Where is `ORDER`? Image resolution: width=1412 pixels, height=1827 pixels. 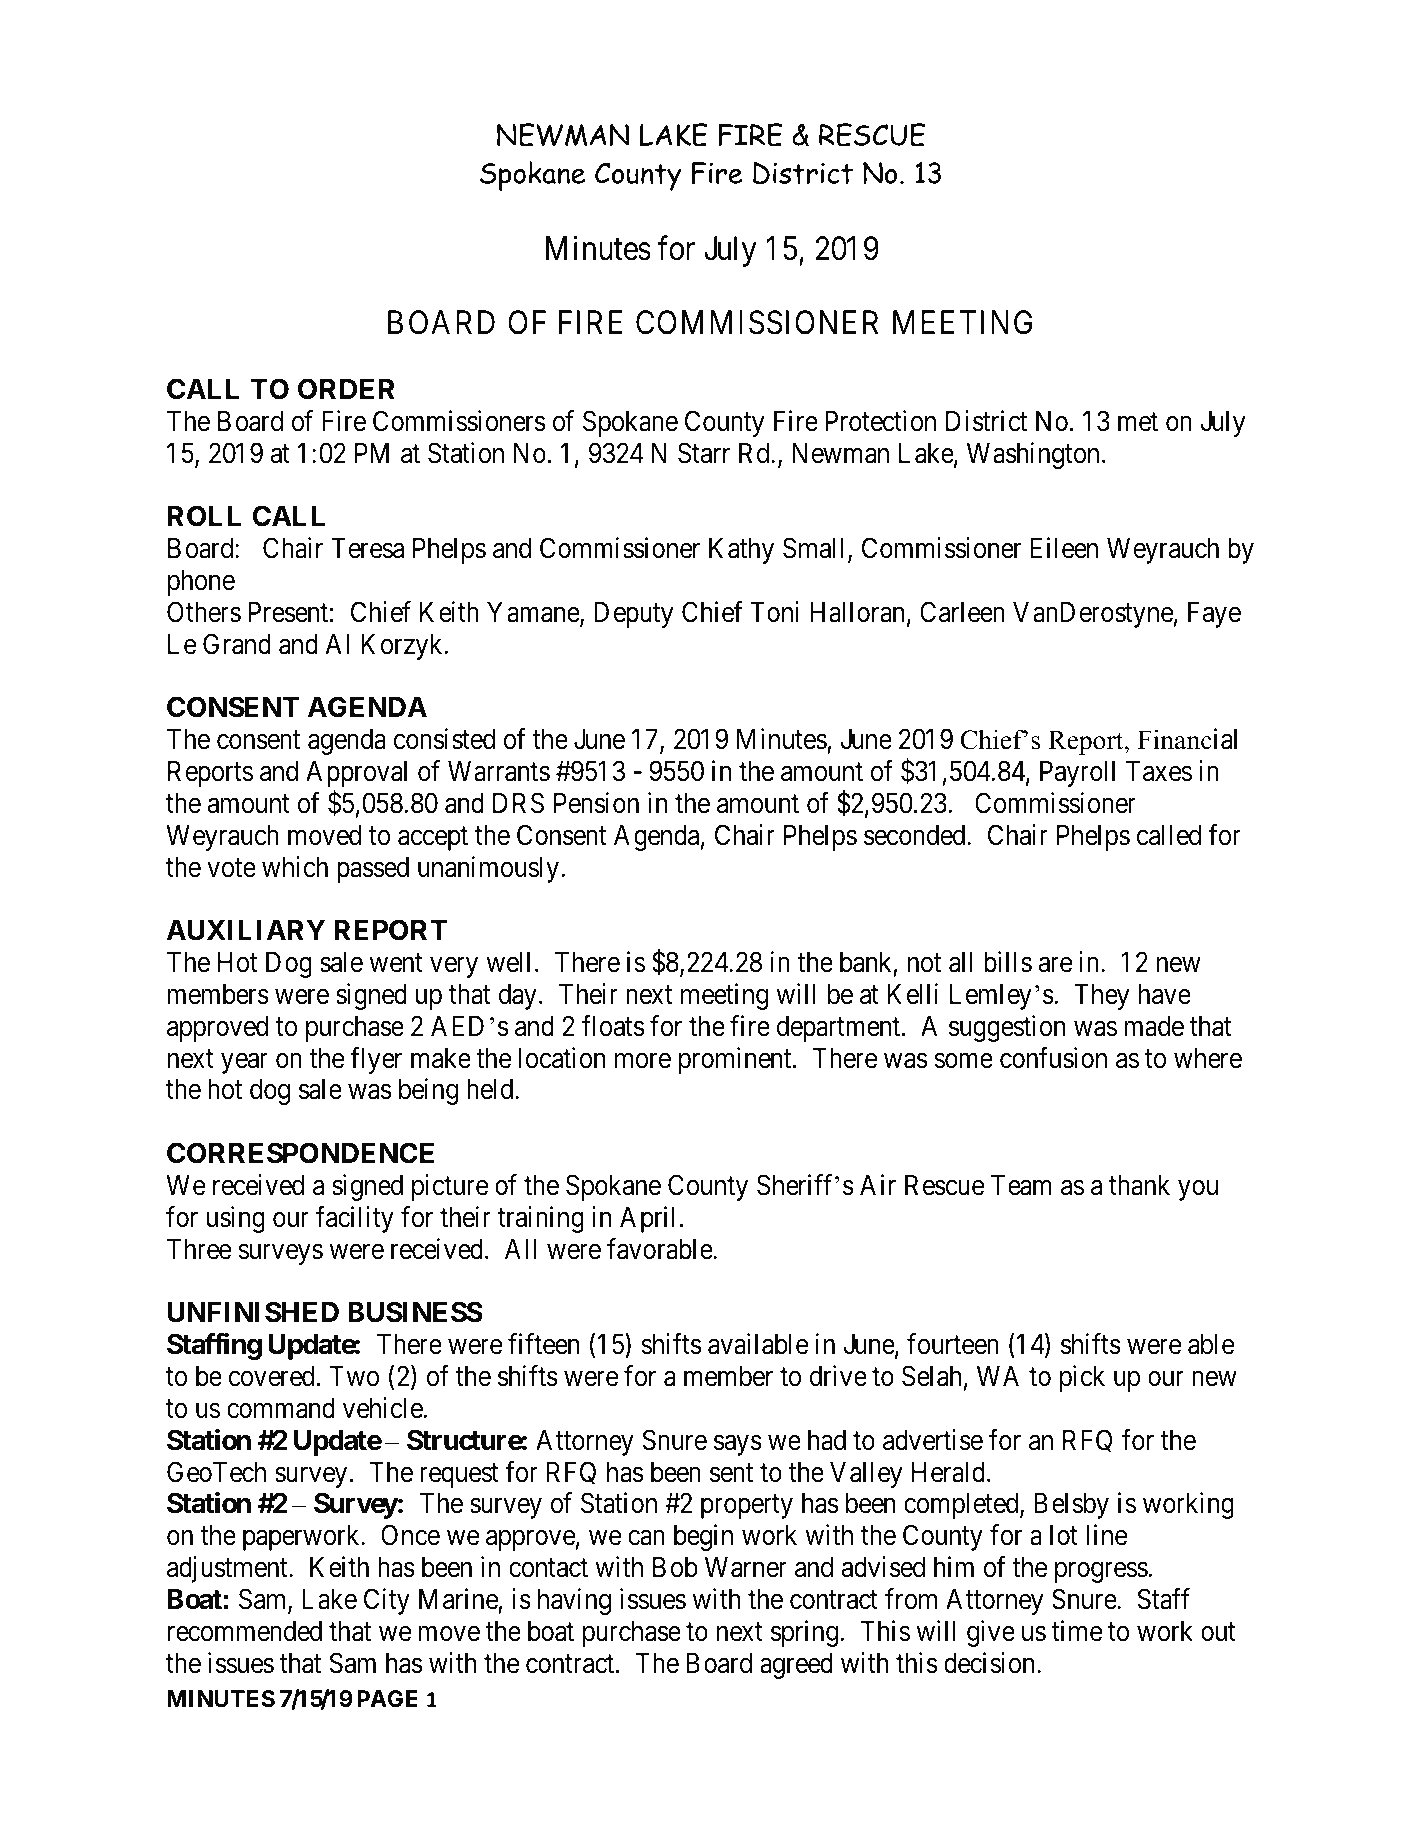
ORDER is located at coordinates (346, 389).
